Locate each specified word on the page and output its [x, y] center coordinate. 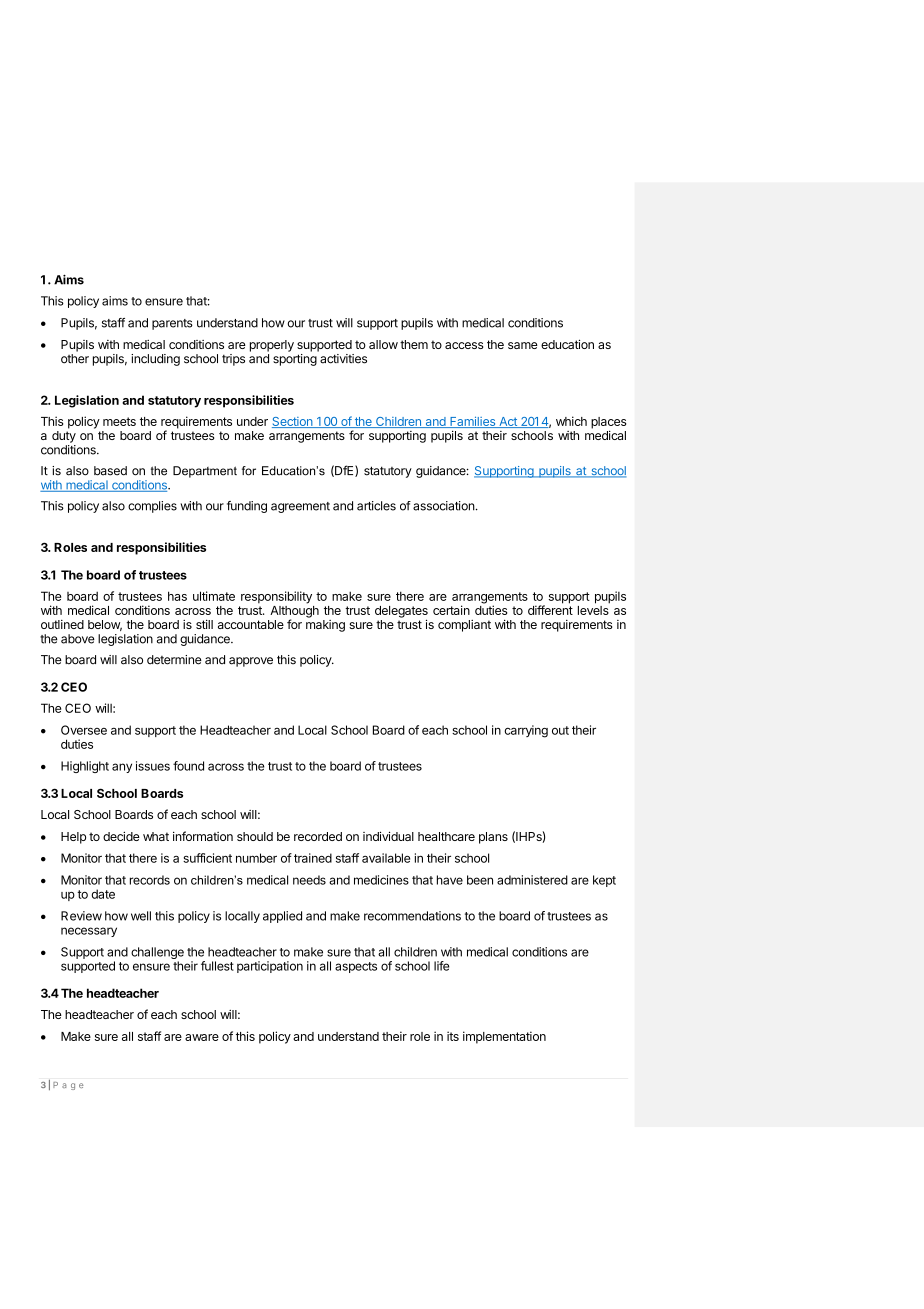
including [155, 360]
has [177, 596]
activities [343, 359]
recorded [318, 836]
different [550, 609]
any [122, 768]
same [523, 345]
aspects [356, 967]
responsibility [276, 597]
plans [493, 838]
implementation [504, 1037]
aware [202, 1037]
